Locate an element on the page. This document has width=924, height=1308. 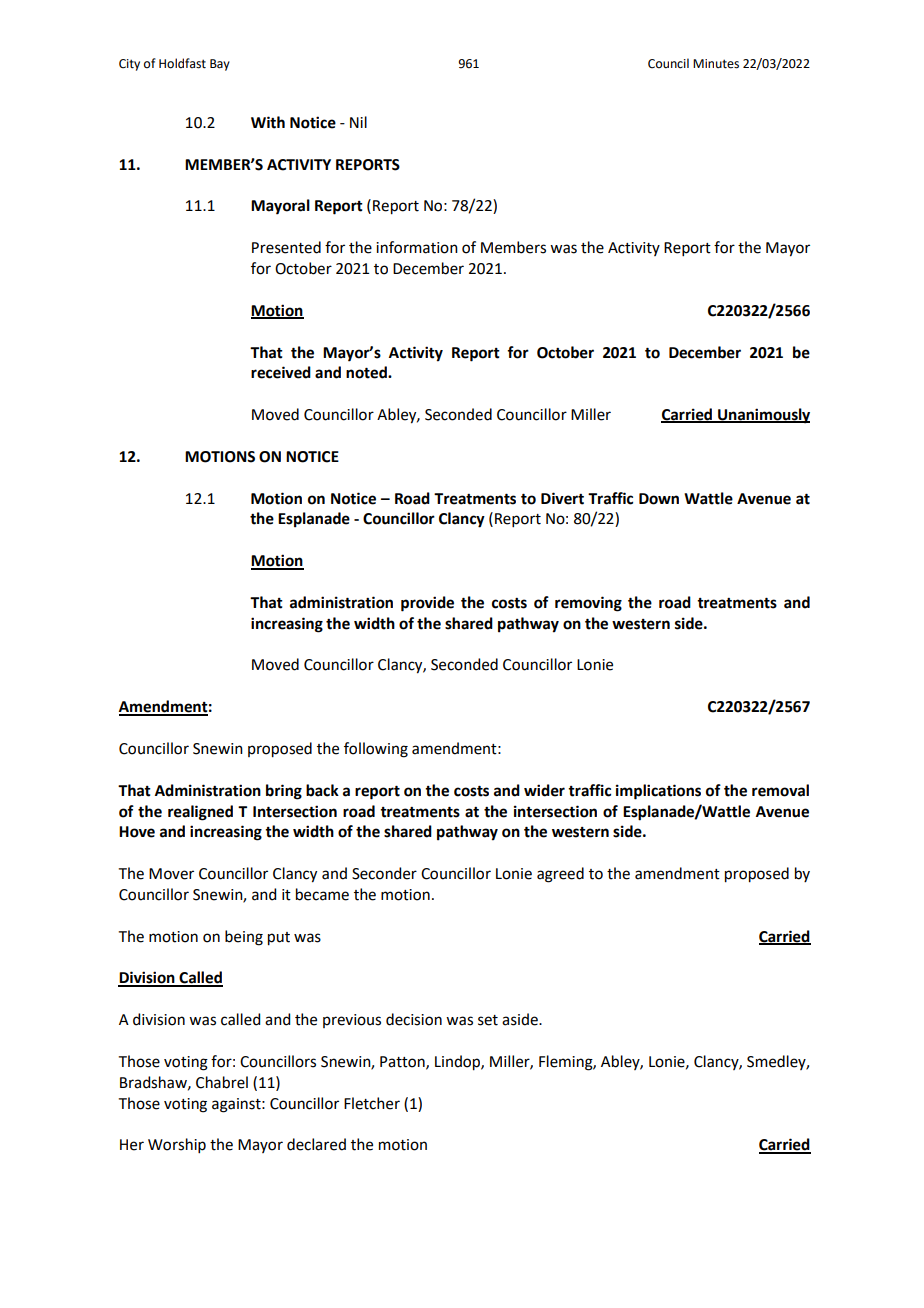
Worship is located at coordinates (177, 1145).
